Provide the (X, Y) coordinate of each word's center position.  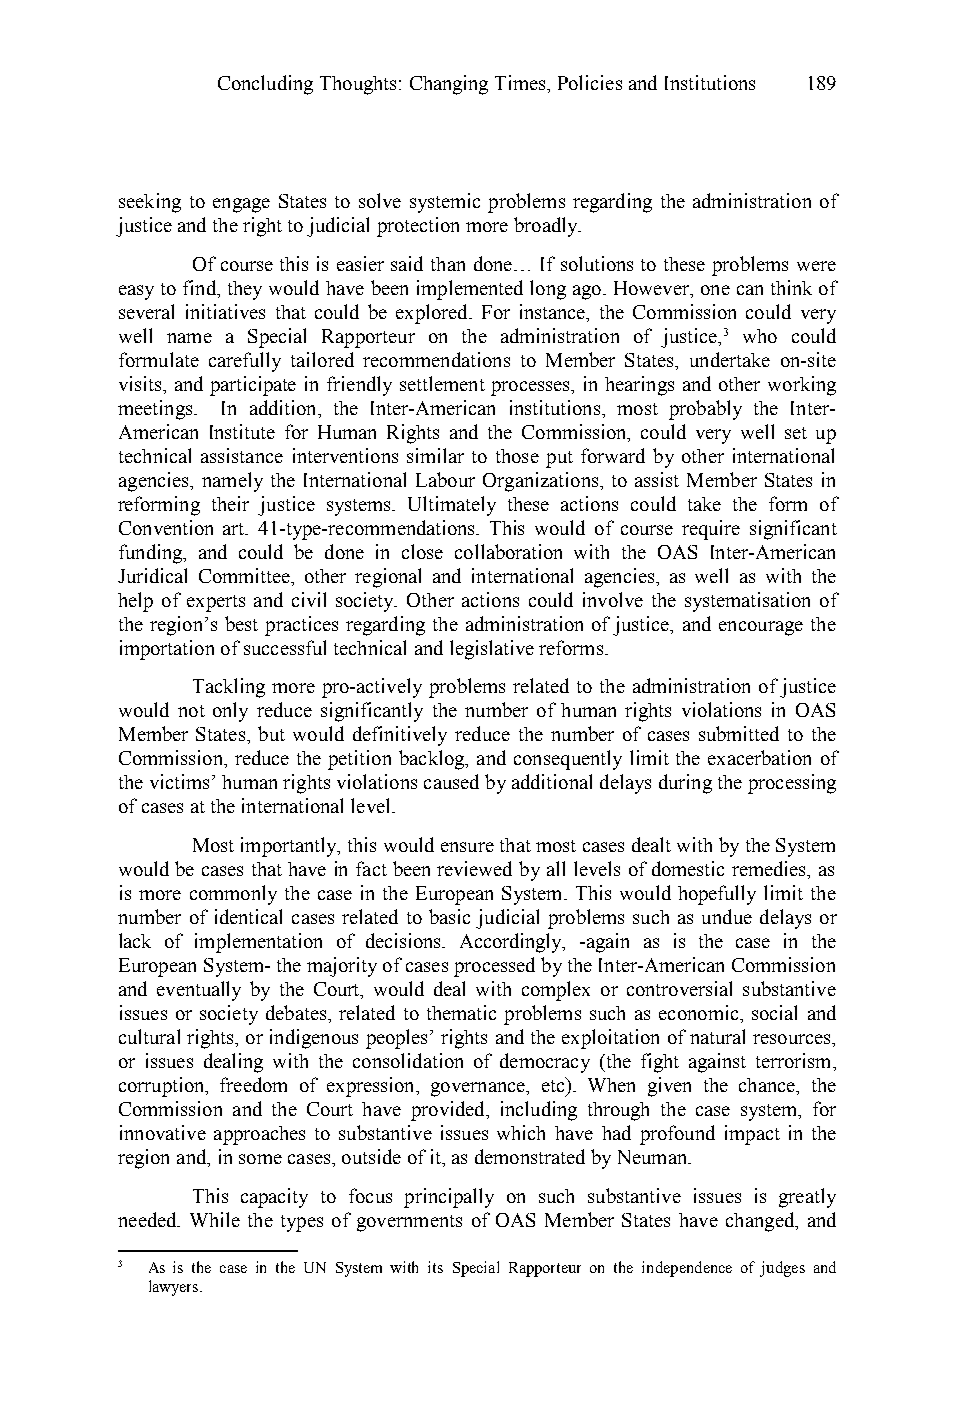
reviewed (474, 868)
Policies (590, 82)
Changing (449, 85)
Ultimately (452, 506)
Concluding (265, 85)
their (230, 503)
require (711, 530)
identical (248, 916)
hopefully (717, 895)
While (215, 1219)
